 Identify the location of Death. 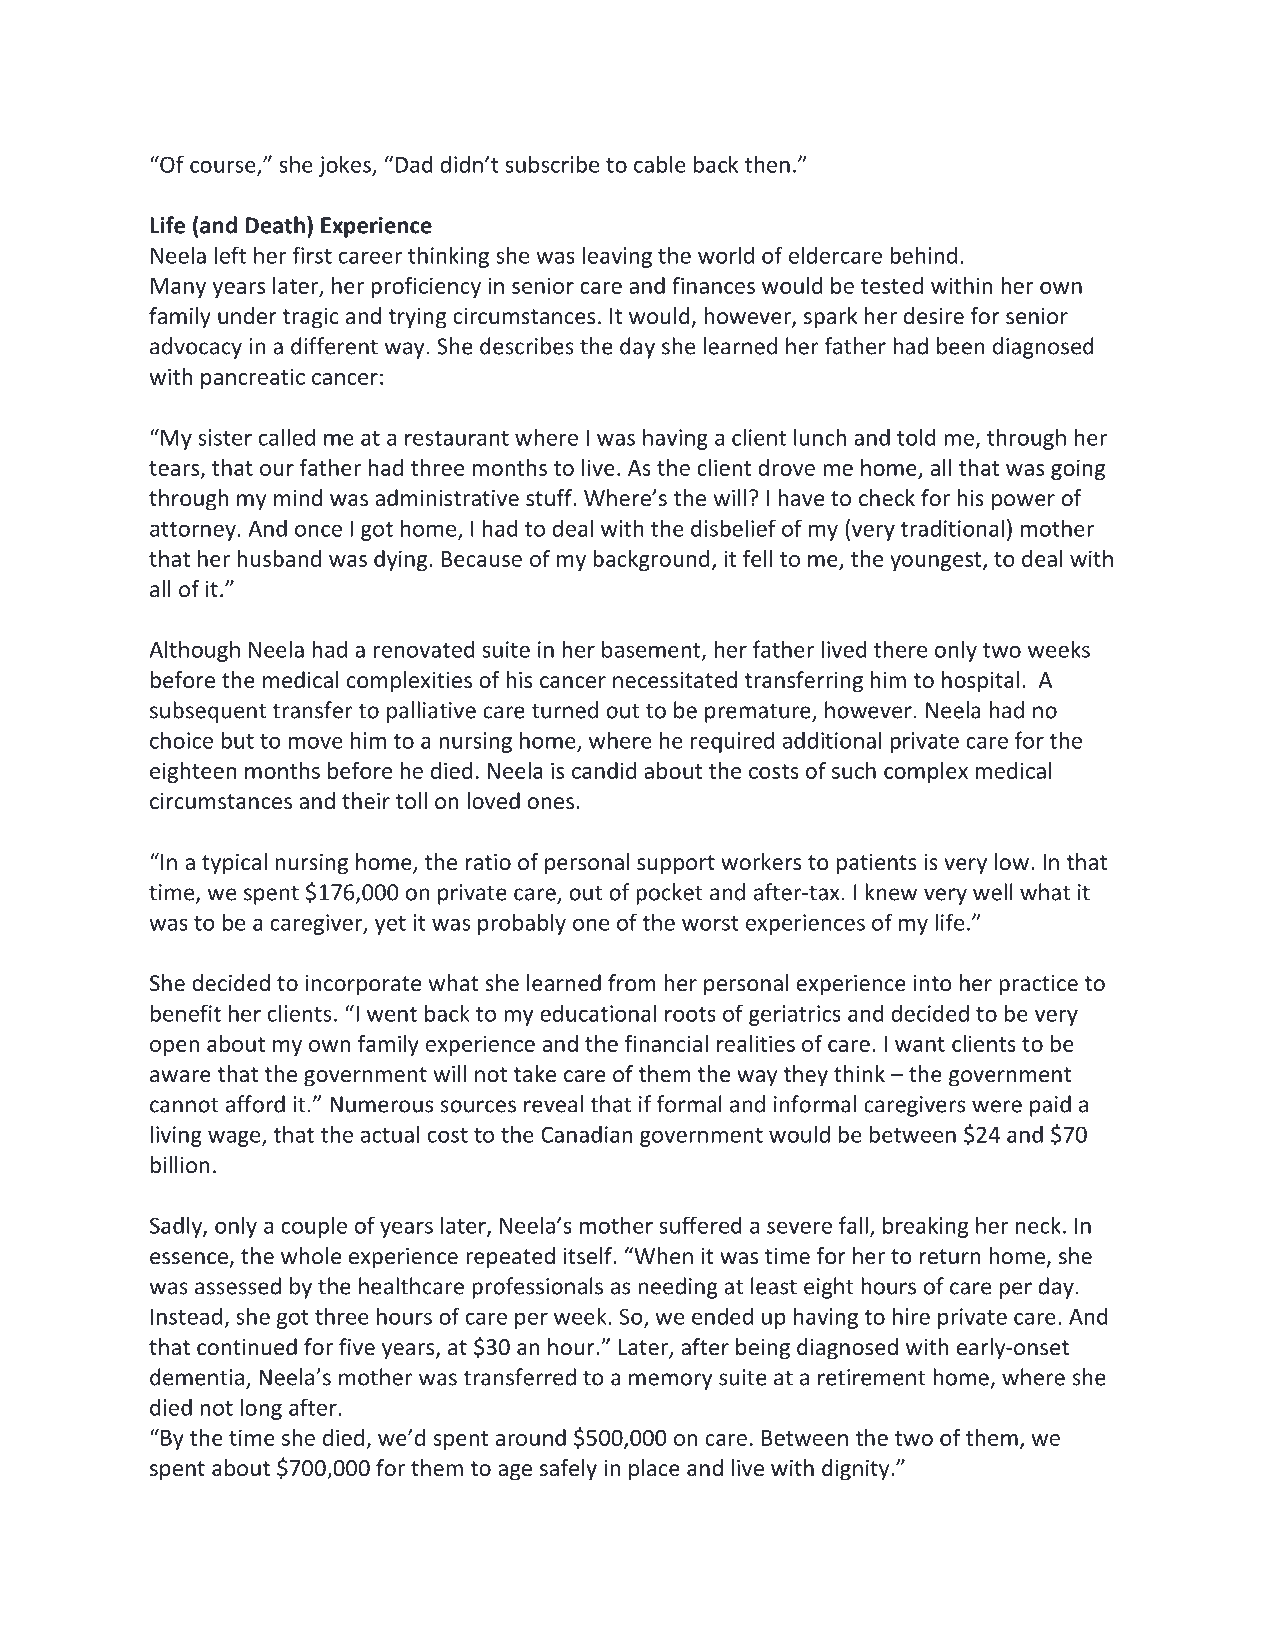
(275, 225).
